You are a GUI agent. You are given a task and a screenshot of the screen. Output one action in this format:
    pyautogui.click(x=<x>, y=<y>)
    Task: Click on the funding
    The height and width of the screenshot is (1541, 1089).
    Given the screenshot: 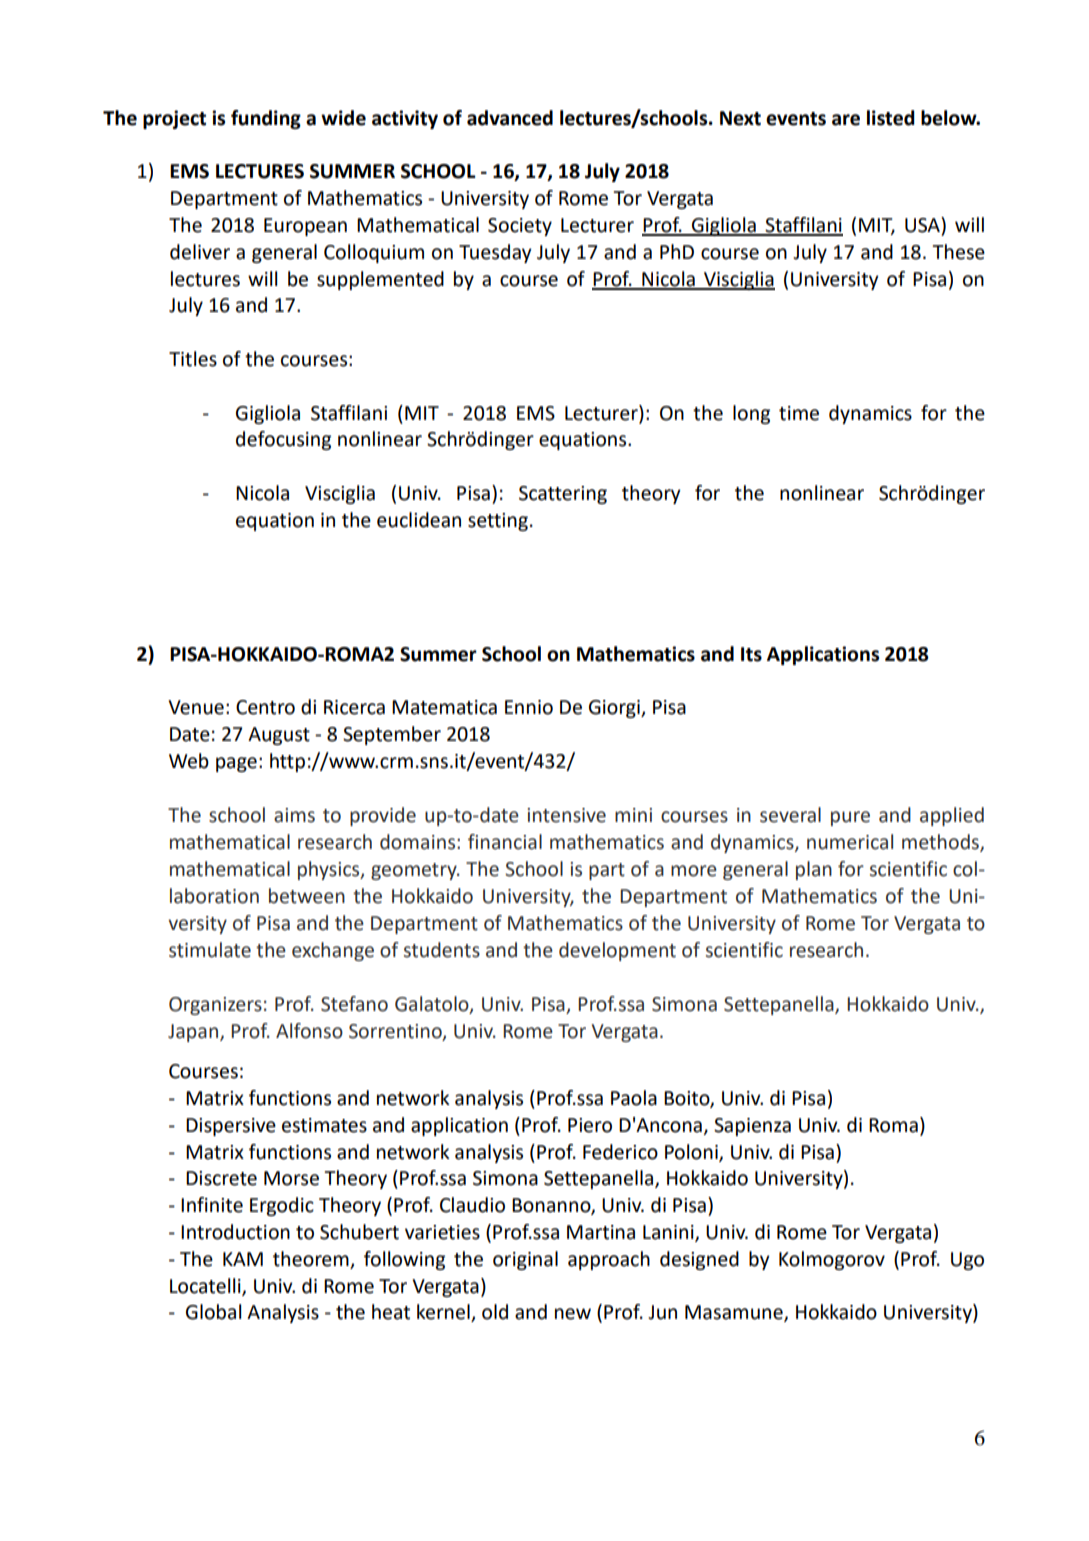 What is the action you would take?
    pyautogui.click(x=266, y=119)
